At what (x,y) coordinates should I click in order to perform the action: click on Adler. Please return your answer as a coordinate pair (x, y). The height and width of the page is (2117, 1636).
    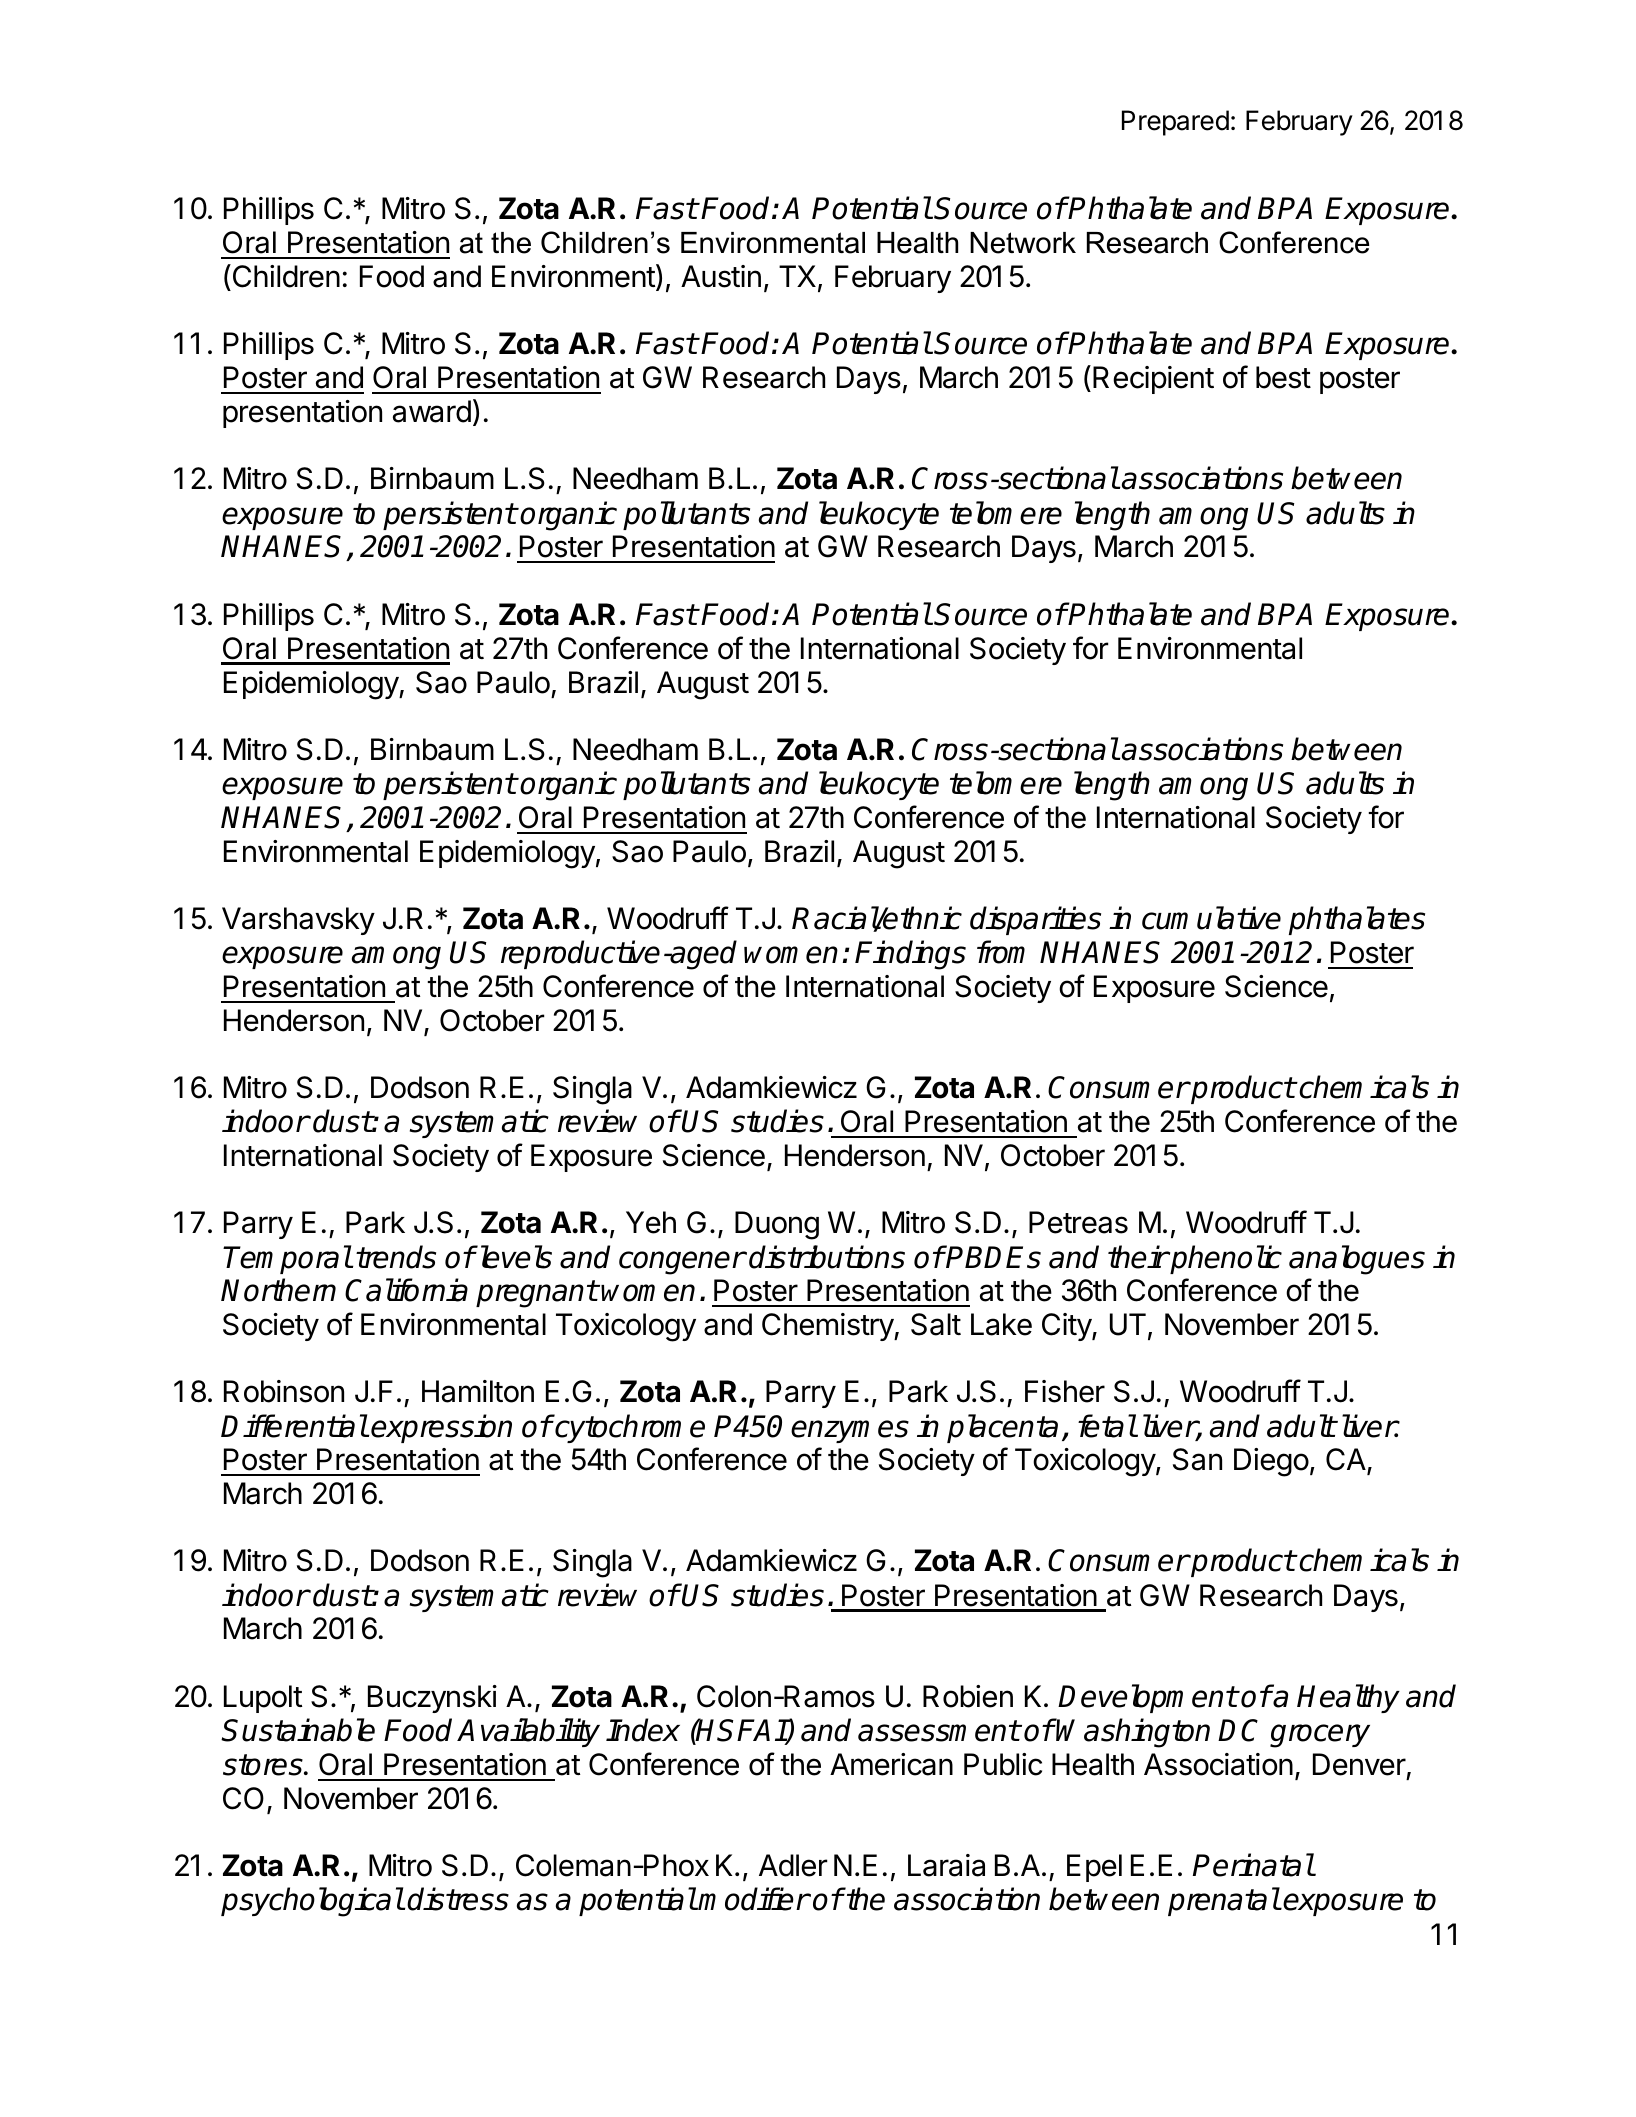
    Looking at the image, I should click on (793, 1865).
